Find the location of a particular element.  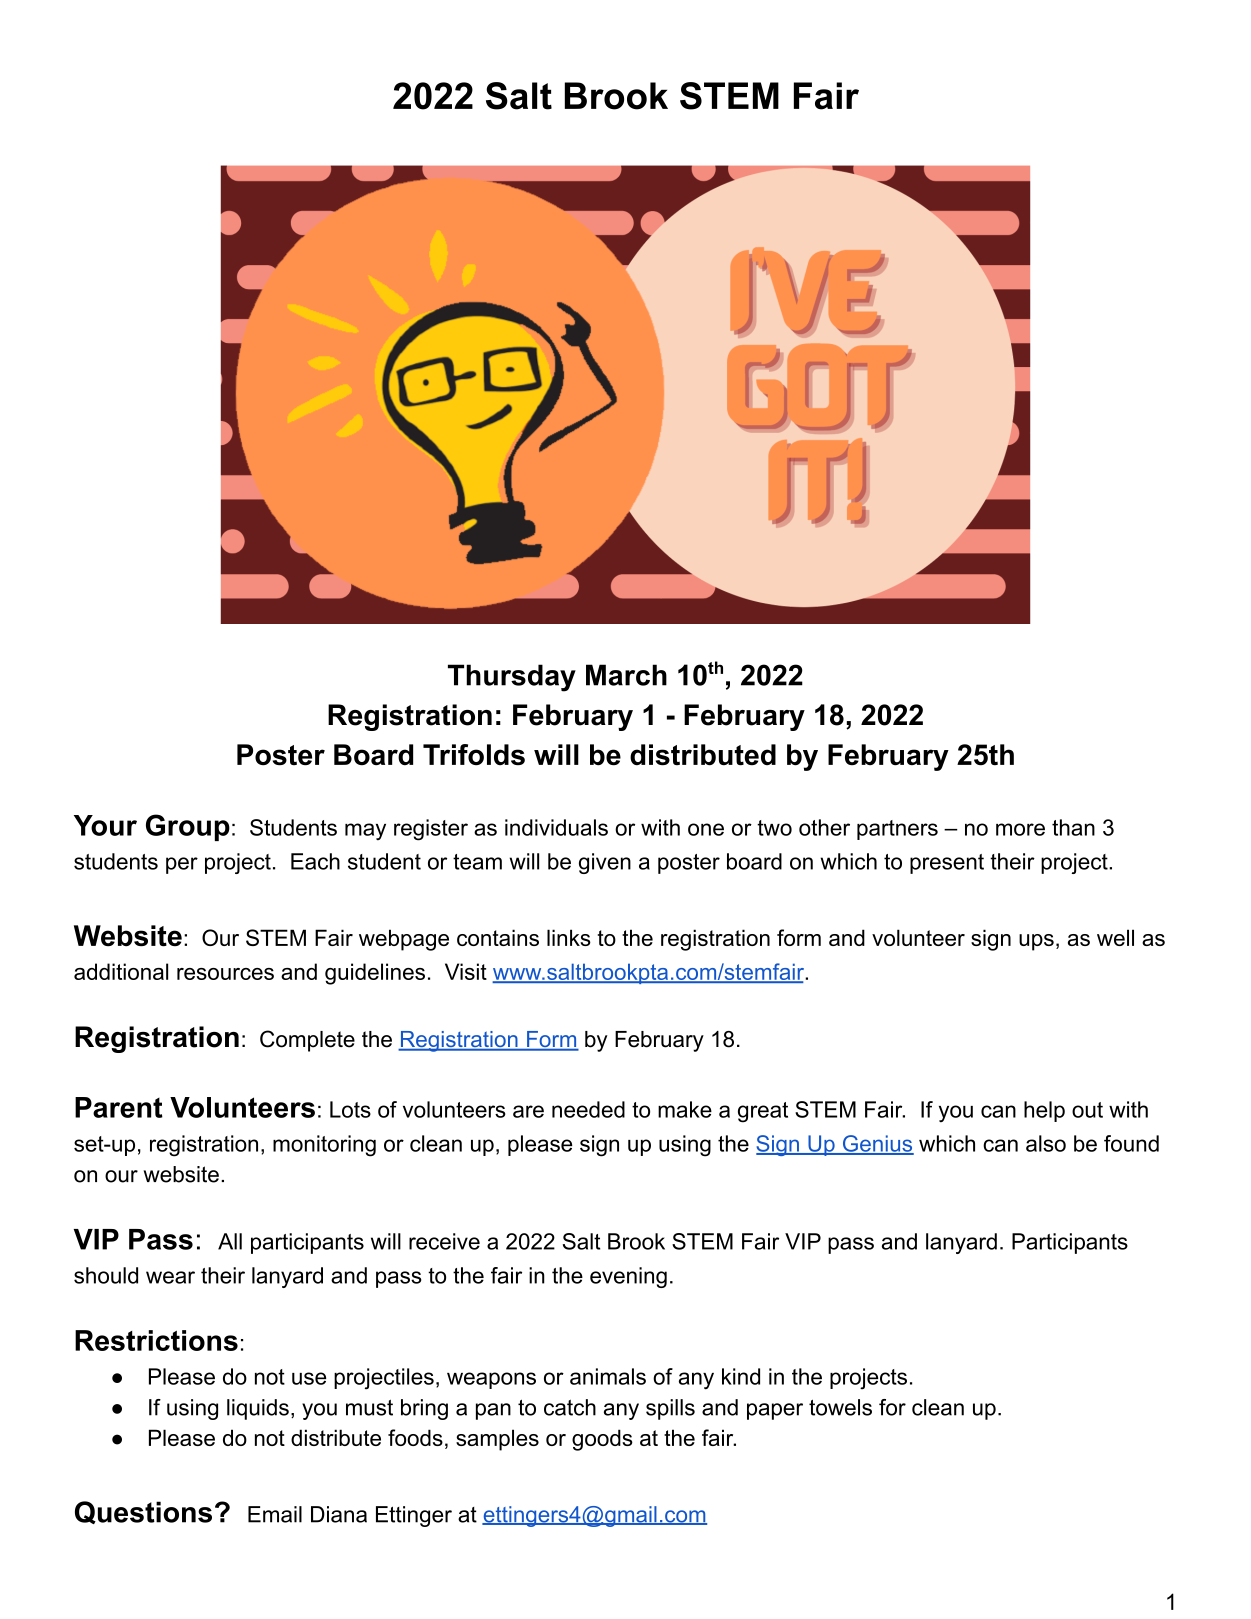

Thursday is located at coordinates (512, 678).
